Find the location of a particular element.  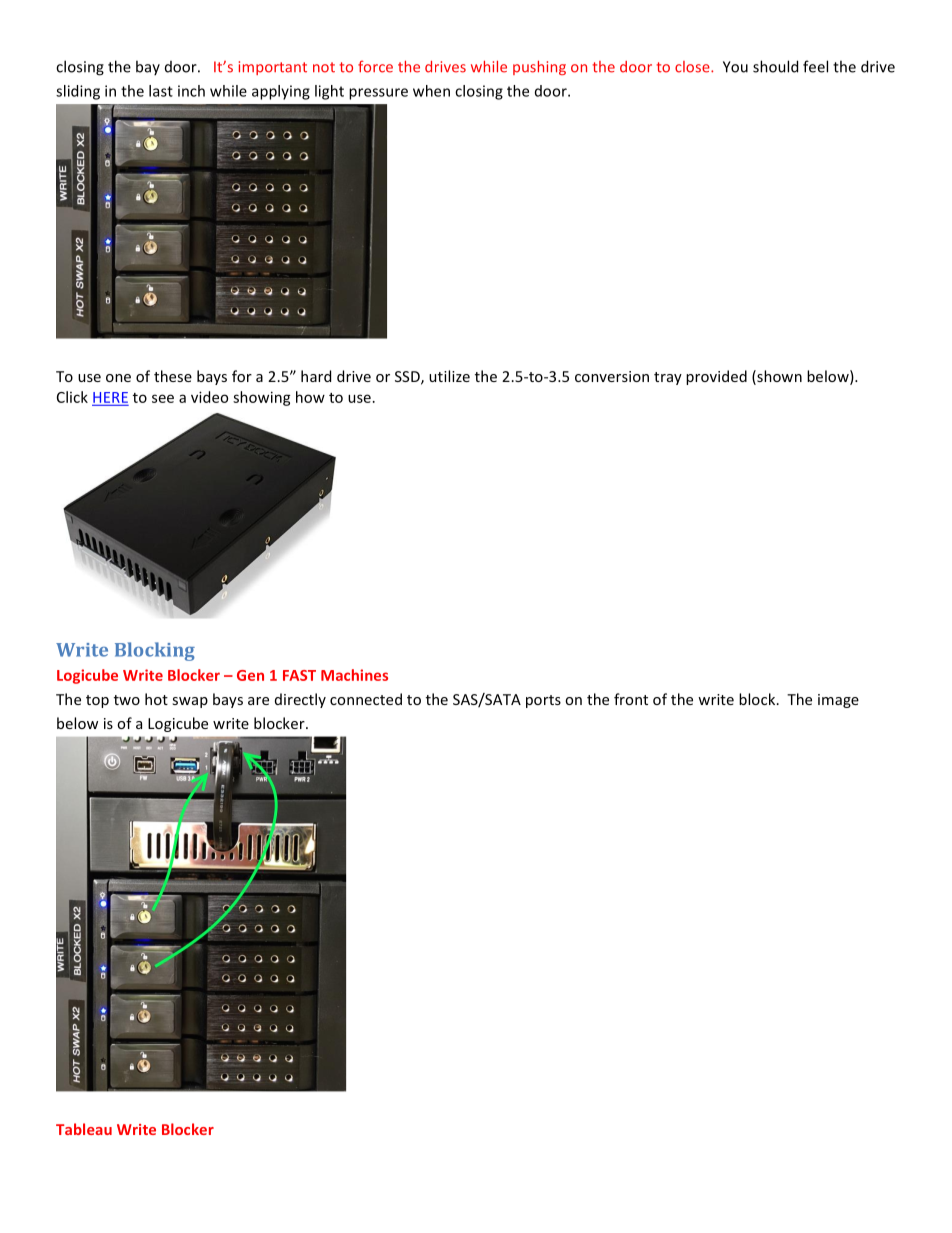

Machines is located at coordinates (354, 675).
